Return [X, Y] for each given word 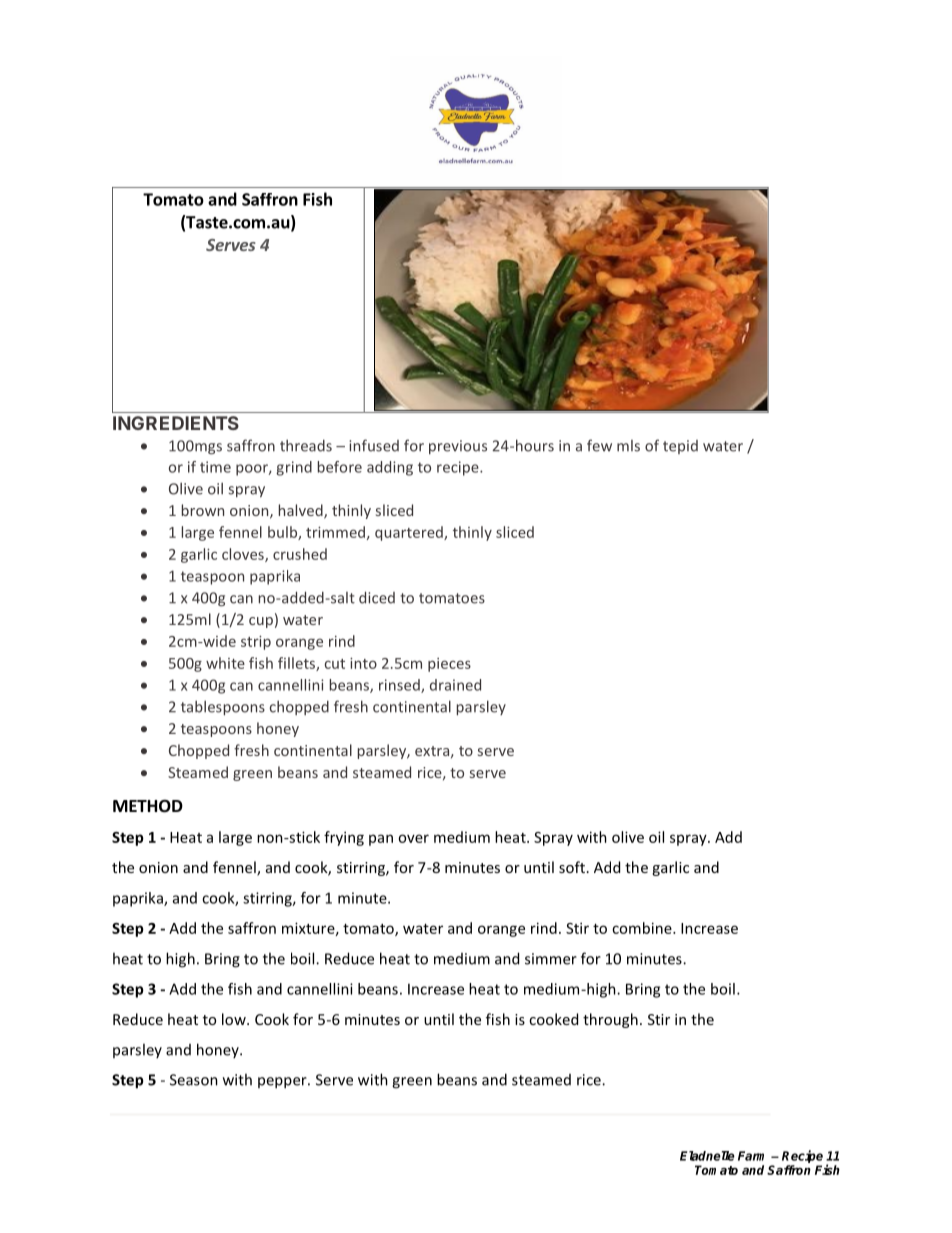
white [225, 663]
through [610, 1020]
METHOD [148, 806]
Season [194, 1080]
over [413, 838]
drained [455, 685]
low [235, 1019]
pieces [449, 665]
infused [374, 445]
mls [628, 446]
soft [573, 867]
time [215, 467]
